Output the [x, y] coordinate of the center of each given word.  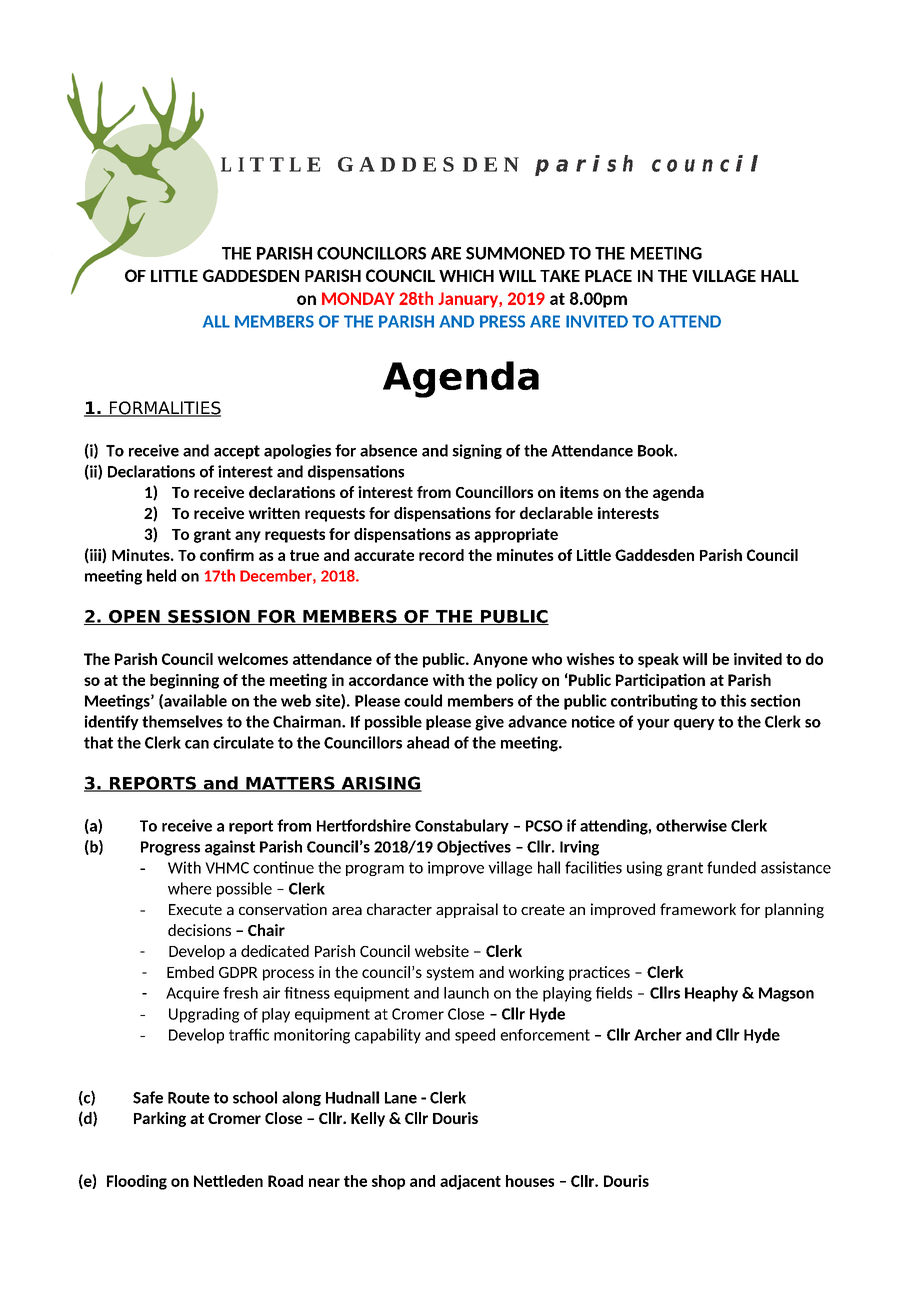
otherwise [691, 825]
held [161, 575]
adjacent [470, 1182]
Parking [160, 1119]
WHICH [466, 275]
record [441, 555]
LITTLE [174, 276]
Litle [594, 555]
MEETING [666, 253]
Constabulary [462, 826]
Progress [170, 848]
